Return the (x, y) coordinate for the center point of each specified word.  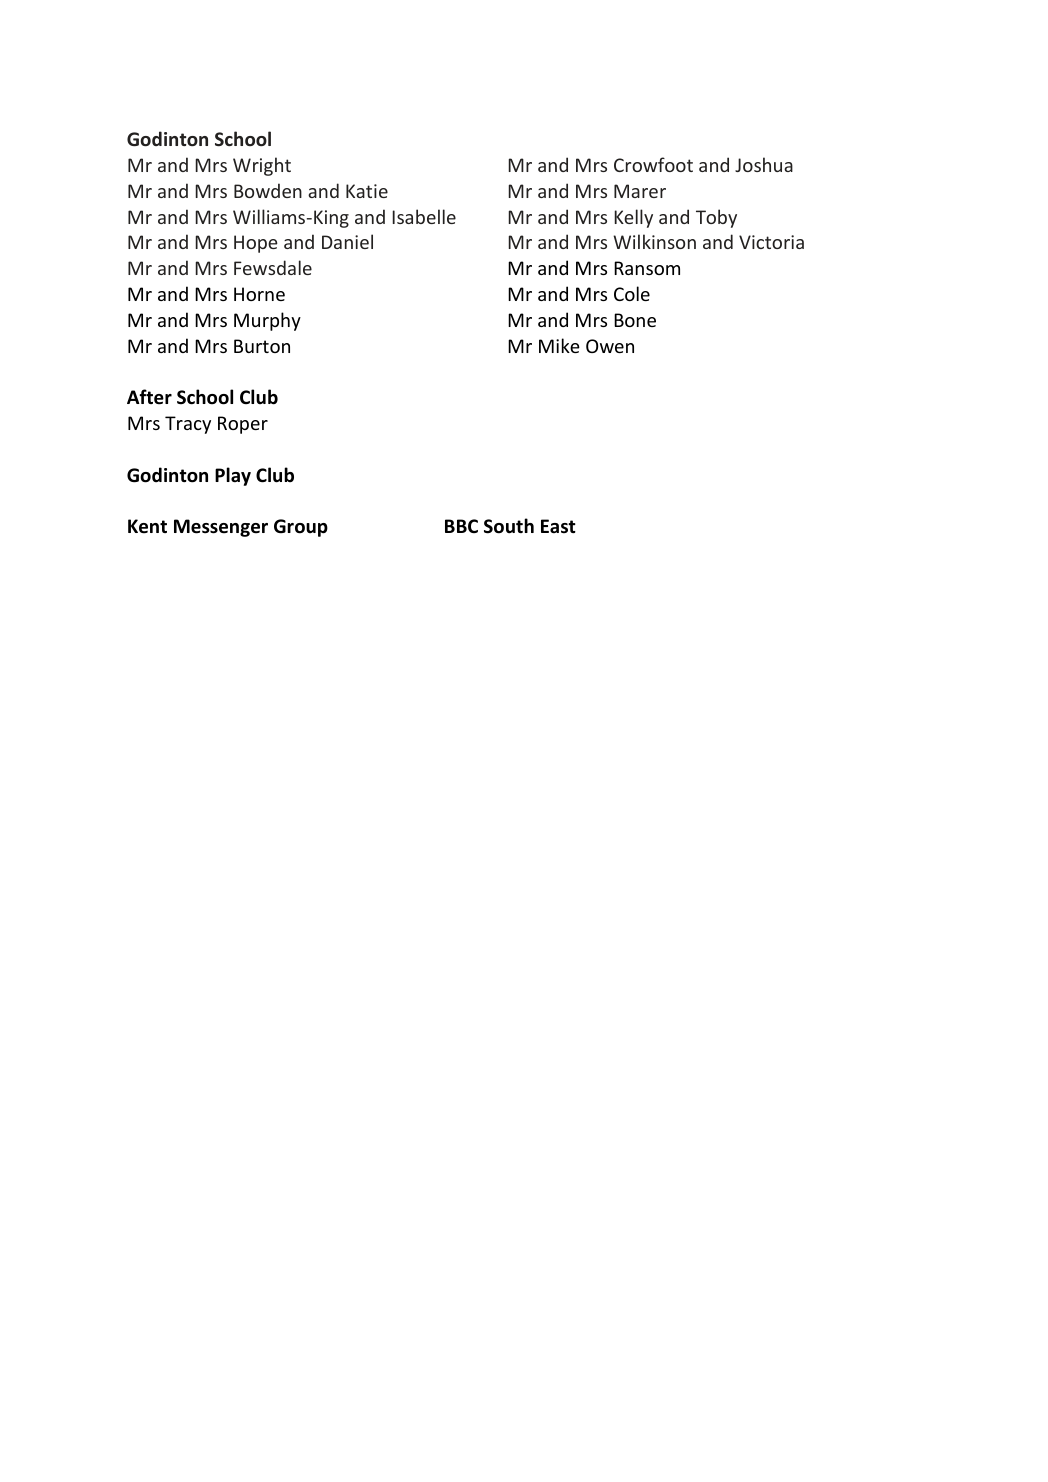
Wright (262, 166)
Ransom (647, 268)
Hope (256, 244)
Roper (243, 425)
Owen (610, 346)
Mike (559, 345)
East (558, 526)
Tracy (188, 425)
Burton (262, 346)
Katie (367, 191)
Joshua (764, 164)
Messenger (221, 528)
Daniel (347, 241)
